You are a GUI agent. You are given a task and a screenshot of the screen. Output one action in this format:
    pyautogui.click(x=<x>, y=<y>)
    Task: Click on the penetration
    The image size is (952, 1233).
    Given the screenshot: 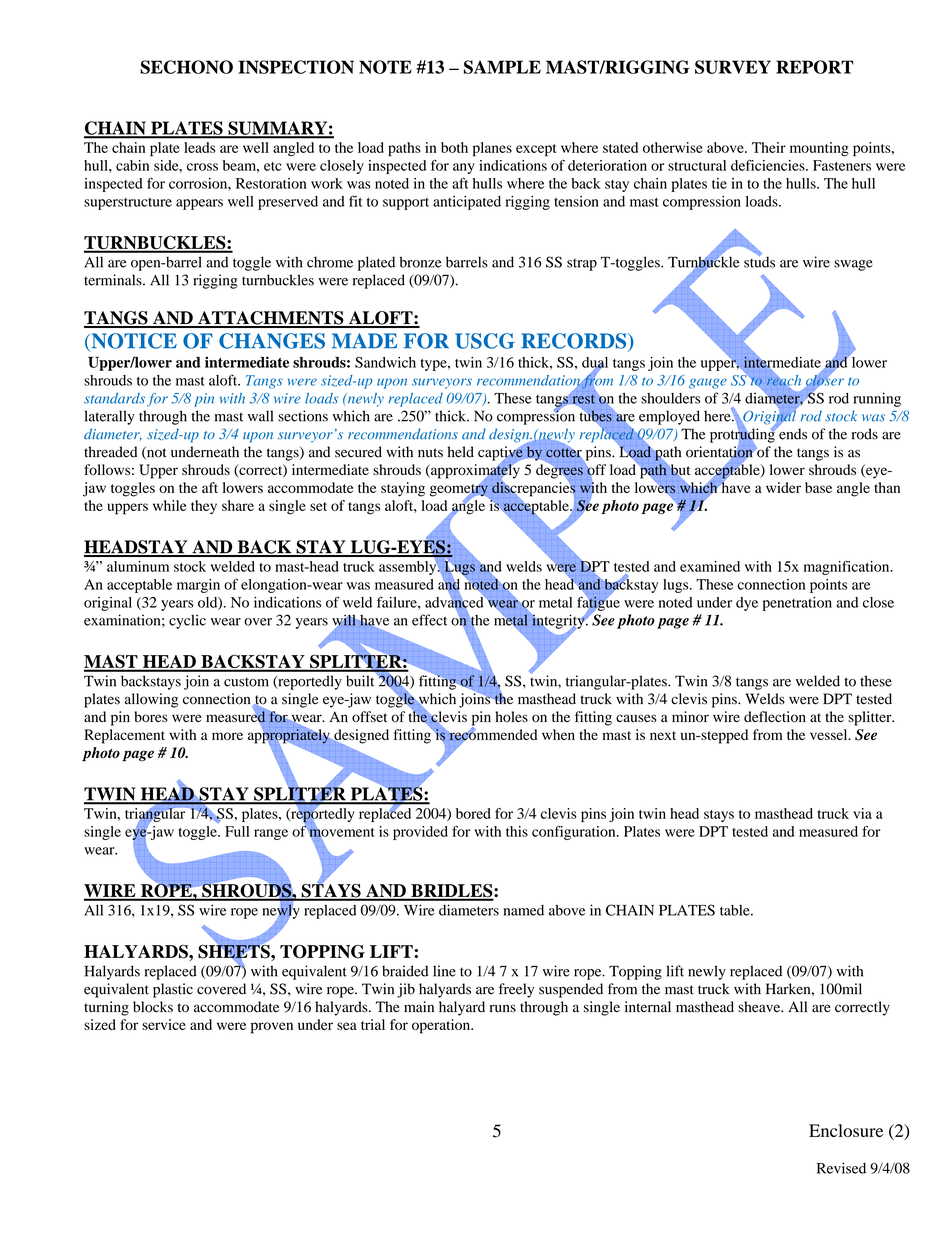 What is the action you would take?
    pyautogui.click(x=797, y=604)
